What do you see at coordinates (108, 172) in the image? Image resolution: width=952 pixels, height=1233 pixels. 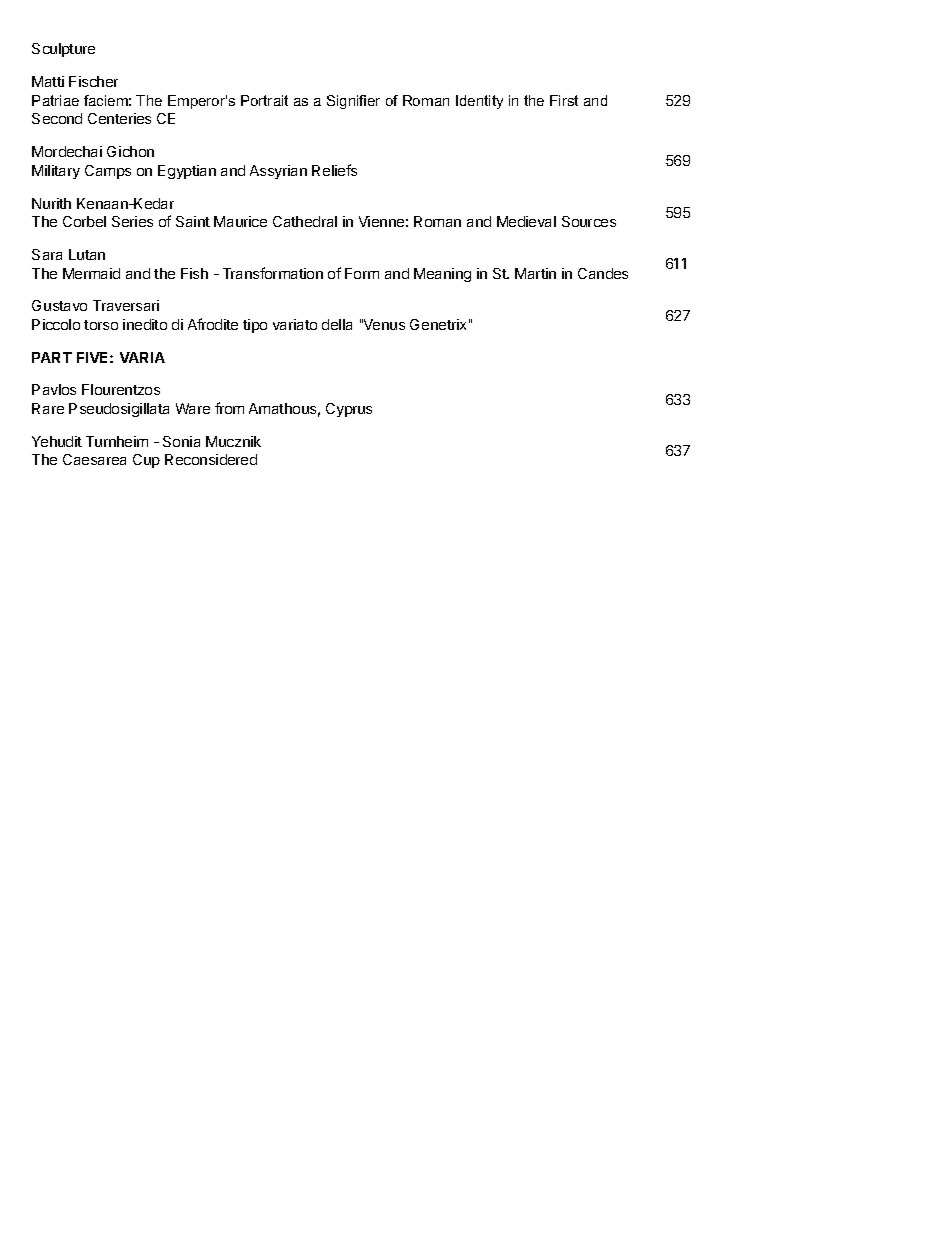 I see `Camps` at bounding box center [108, 172].
